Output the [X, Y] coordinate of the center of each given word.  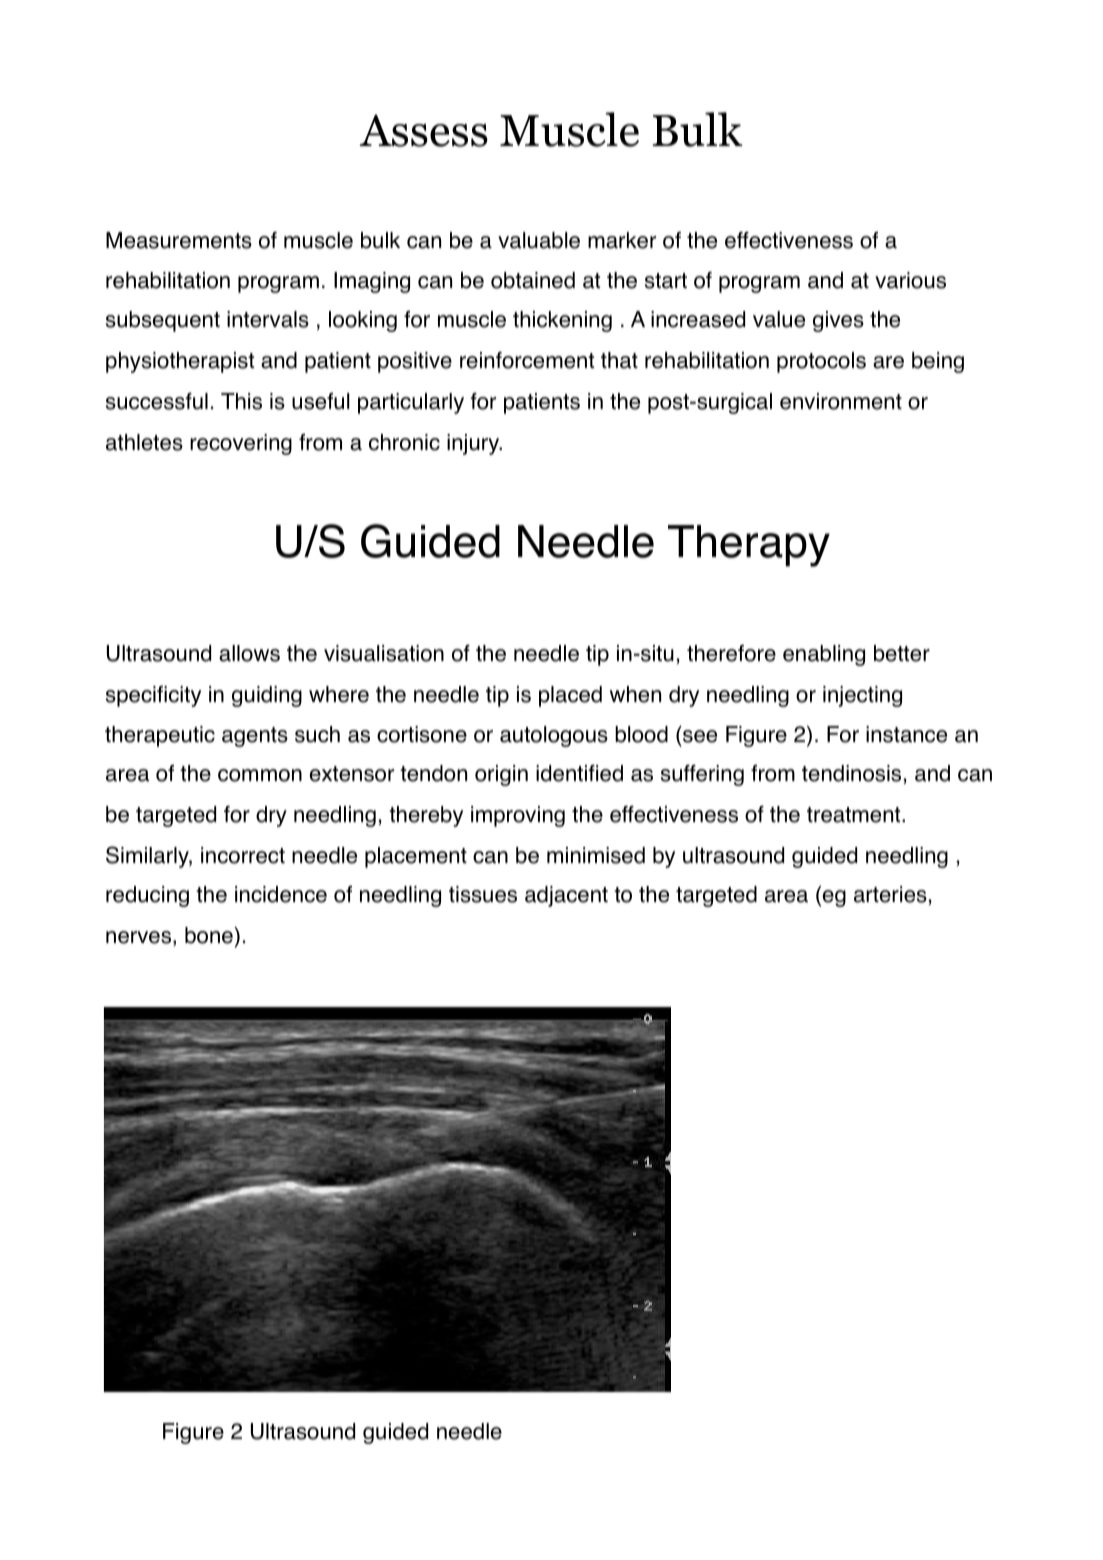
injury [474, 444]
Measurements [179, 240]
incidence [281, 894]
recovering [241, 444]
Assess [424, 130]
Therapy [749, 546]
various [910, 280]
